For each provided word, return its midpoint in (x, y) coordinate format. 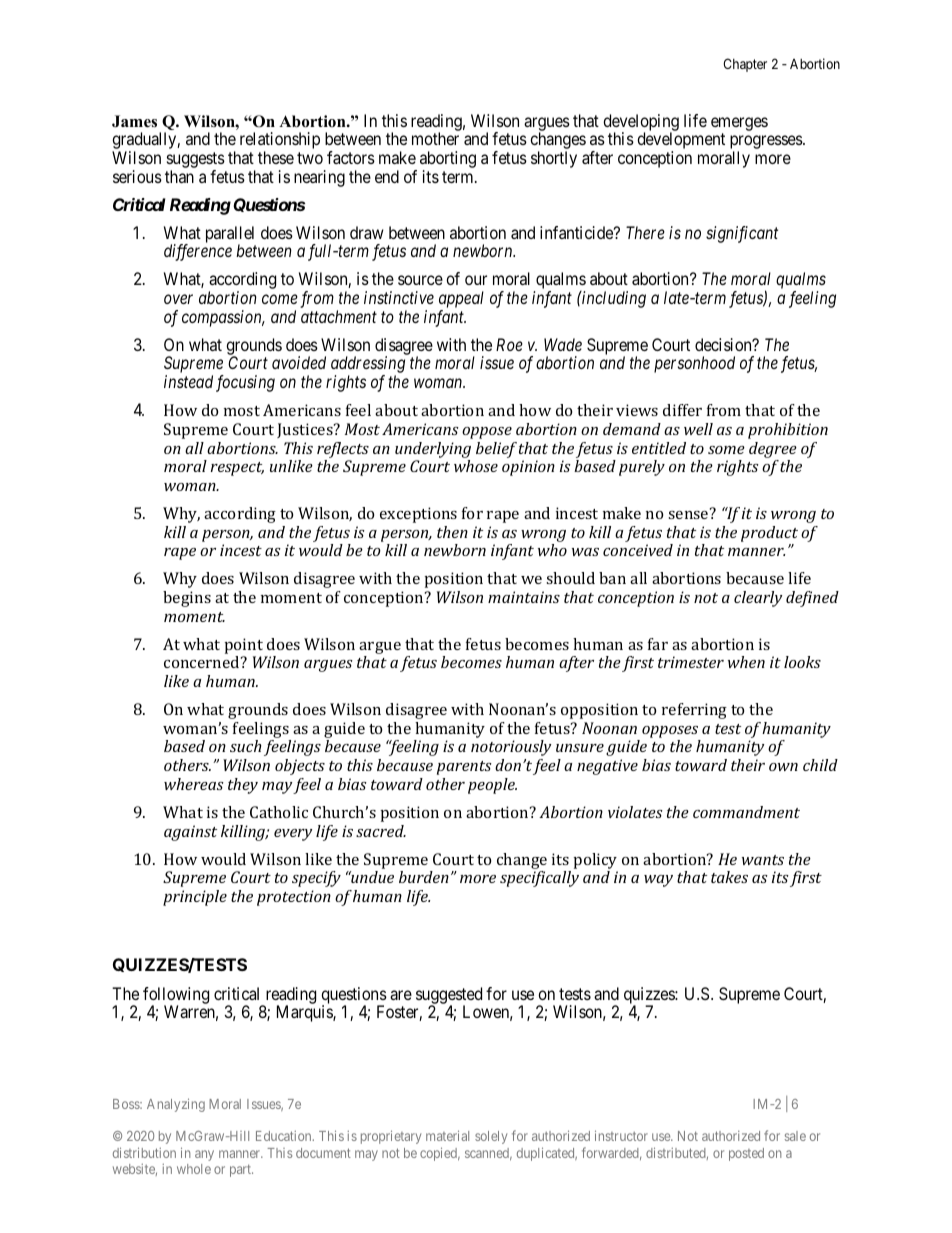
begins (187, 599)
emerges (739, 124)
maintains (524, 597)
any (204, 1155)
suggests (196, 161)
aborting (448, 161)
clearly (758, 599)
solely (491, 1137)
